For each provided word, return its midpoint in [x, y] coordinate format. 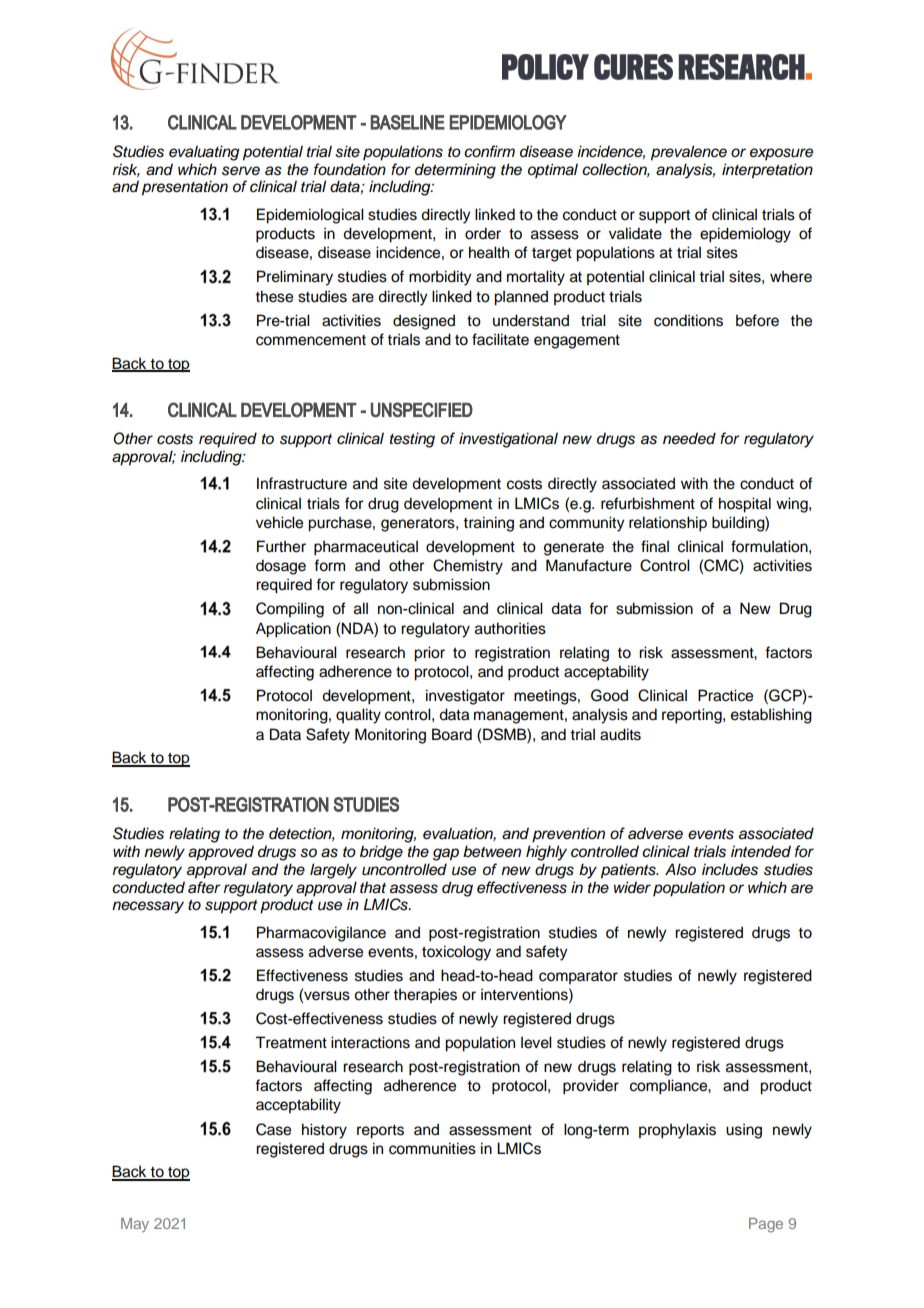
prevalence [689, 153]
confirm [489, 151]
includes [730, 869]
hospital [745, 505]
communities [432, 1148]
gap [446, 854]
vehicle [279, 522]
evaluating [204, 153]
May [135, 1225]
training [488, 524]
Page [766, 1225]
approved [221, 853]
